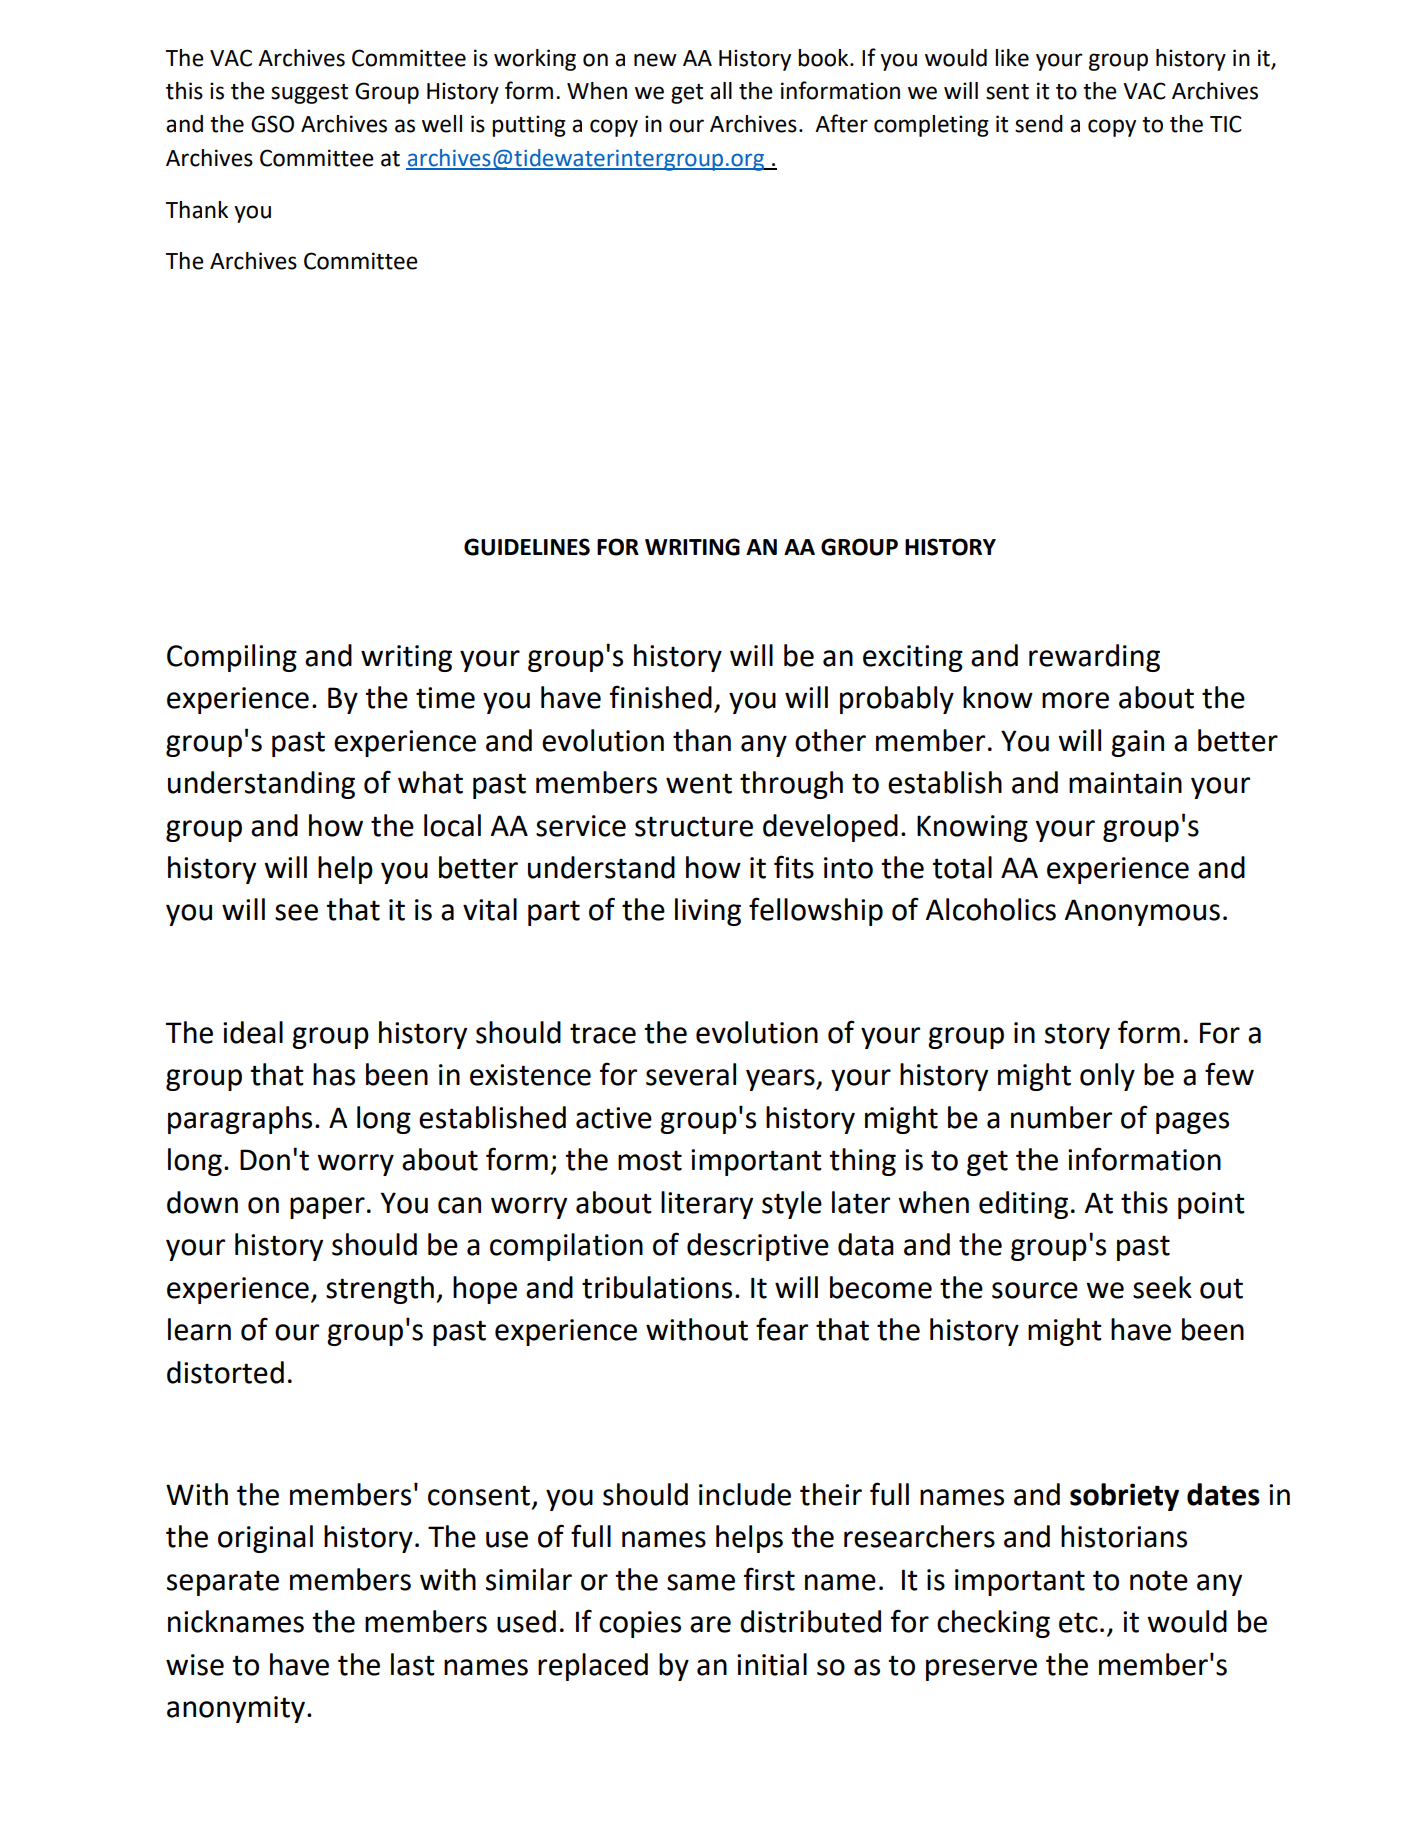 This screenshot has width=1410, height=1825. I want to click on are, so click(710, 1624).
